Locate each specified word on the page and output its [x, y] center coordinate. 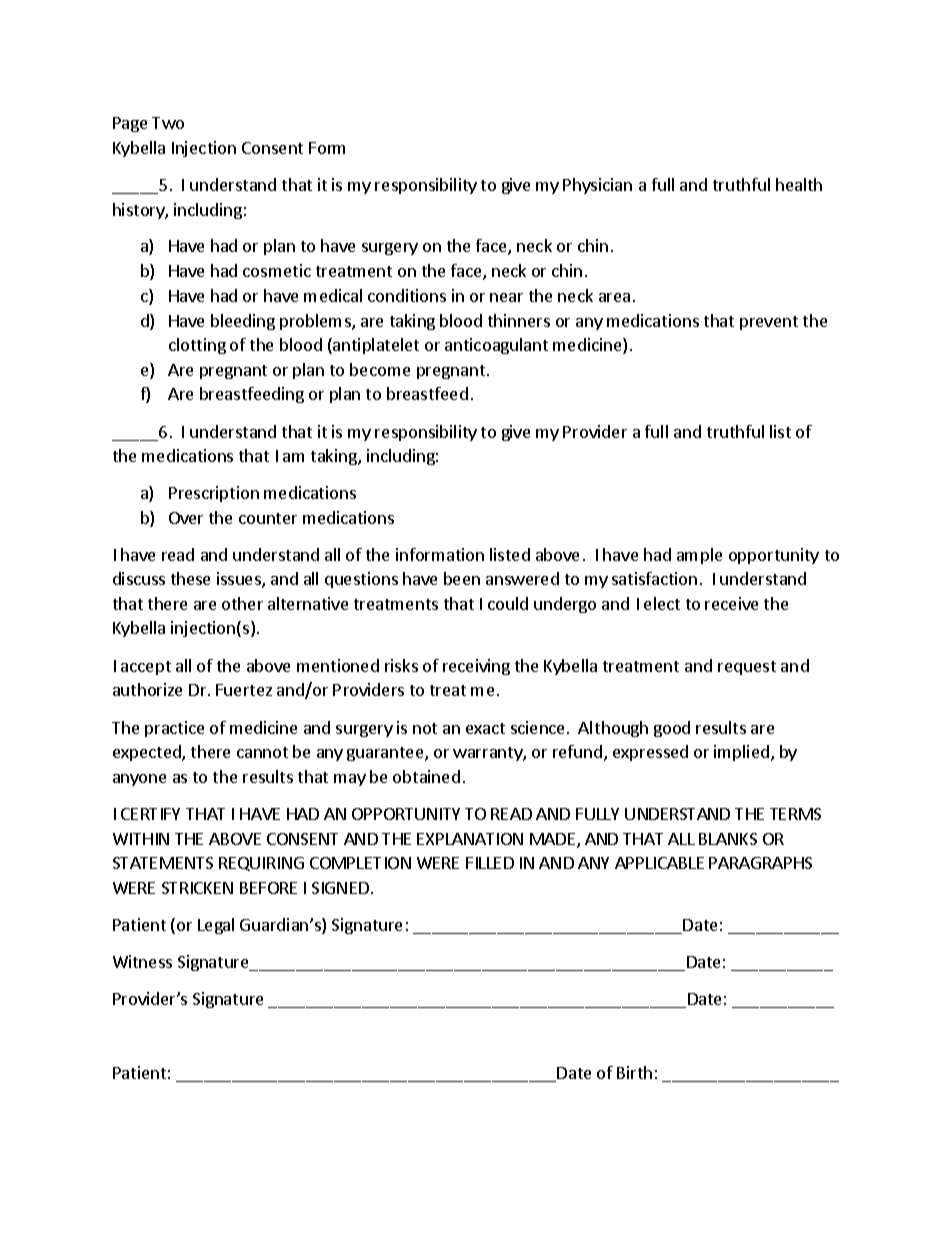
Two [168, 123]
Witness [142, 961]
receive [731, 603]
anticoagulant [496, 346]
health [799, 184]
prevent [769, 323]
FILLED [490, 863]
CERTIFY [150, 814]
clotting [197, 346]
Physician [597, 186]
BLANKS [728, 839]
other [242, 603]
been [462, 578]
